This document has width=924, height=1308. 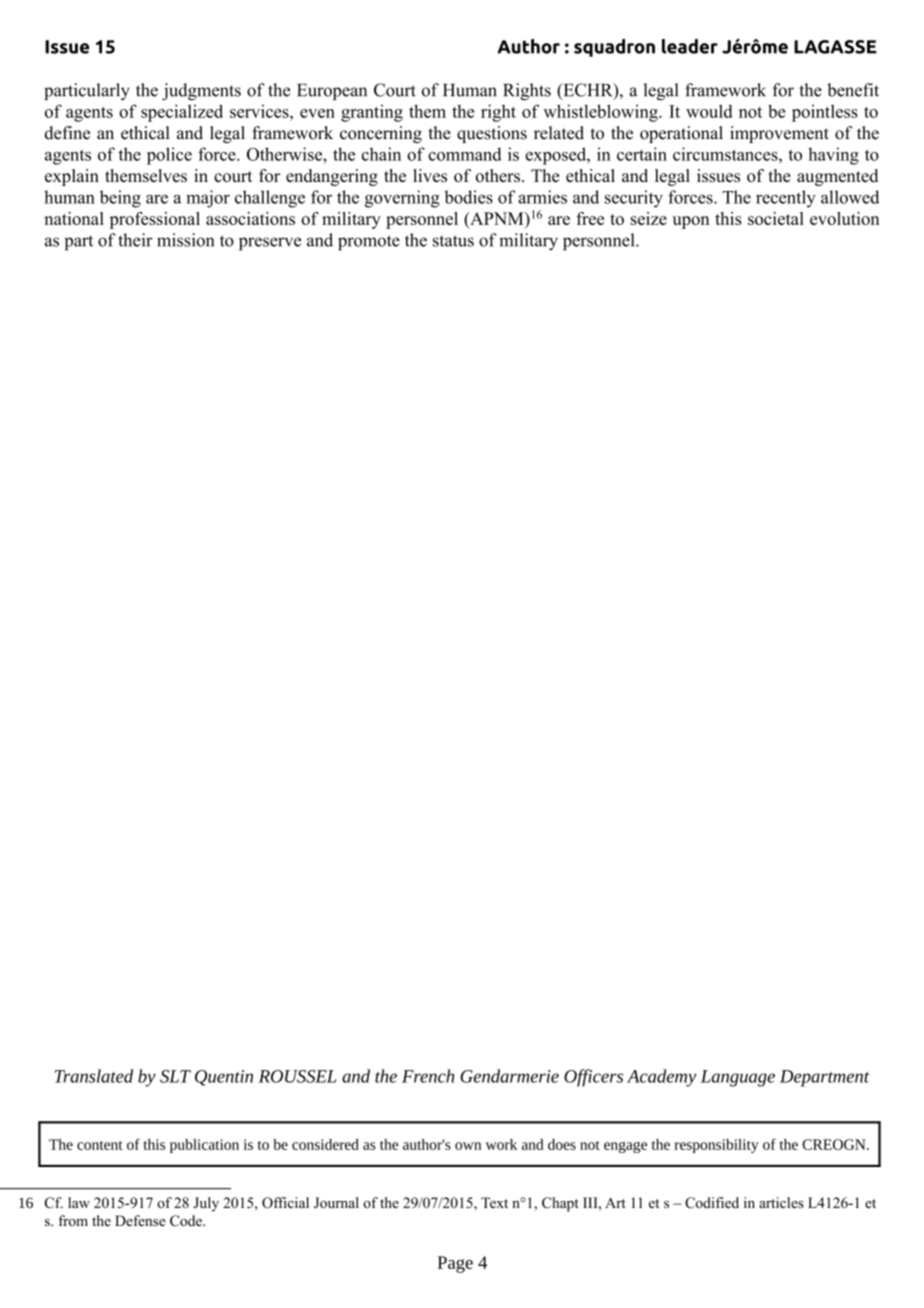 I want to click on promote, so click(x=369, y=243).
